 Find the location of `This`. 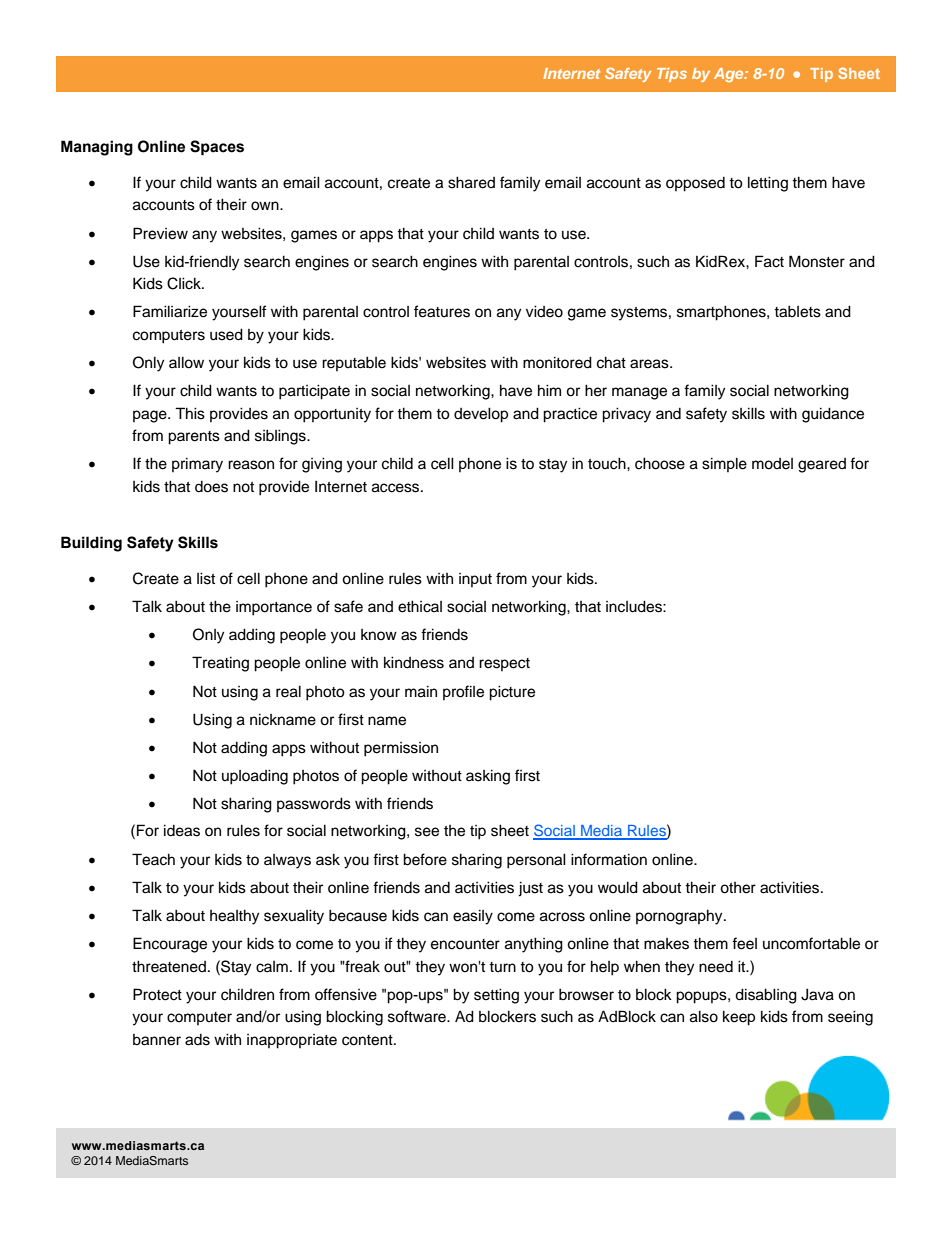

This is located at coordinates (190, 413).
